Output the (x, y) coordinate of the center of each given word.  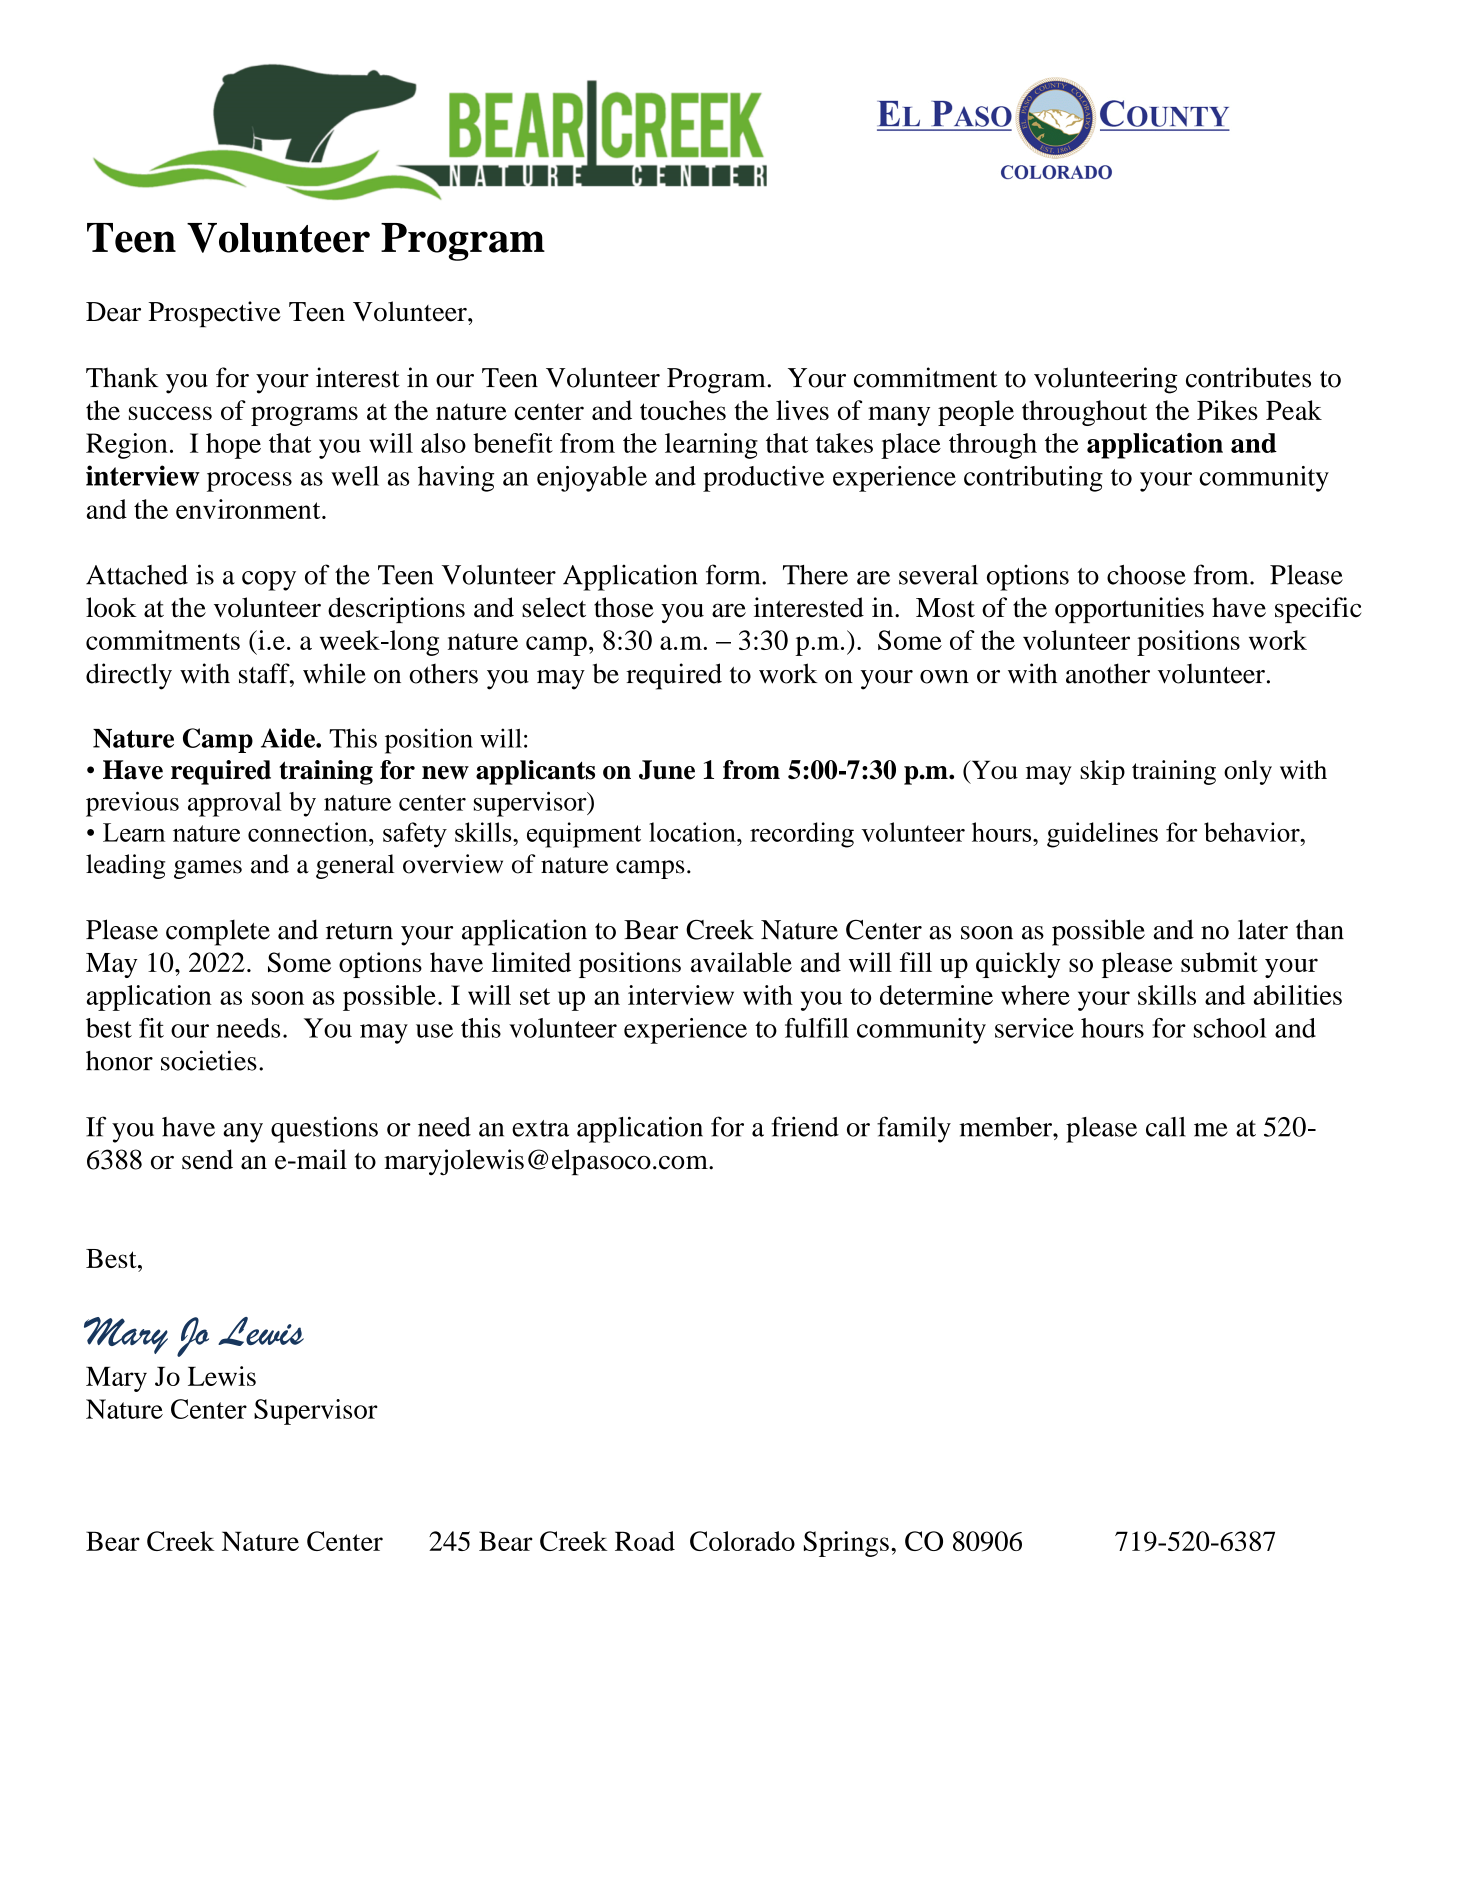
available (741, 962)
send (207, 1159)
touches (683, 410)
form (734, 574)
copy (269, 581)
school (1230, 1028)
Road (645, 1541)
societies (209, 1060)
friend (805, 1126)
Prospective (214, 314)
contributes (1248, 377)
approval (234, 804)
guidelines (1102, 835)
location (693, 832)
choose (1146, 575)
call (1166, 1127)
